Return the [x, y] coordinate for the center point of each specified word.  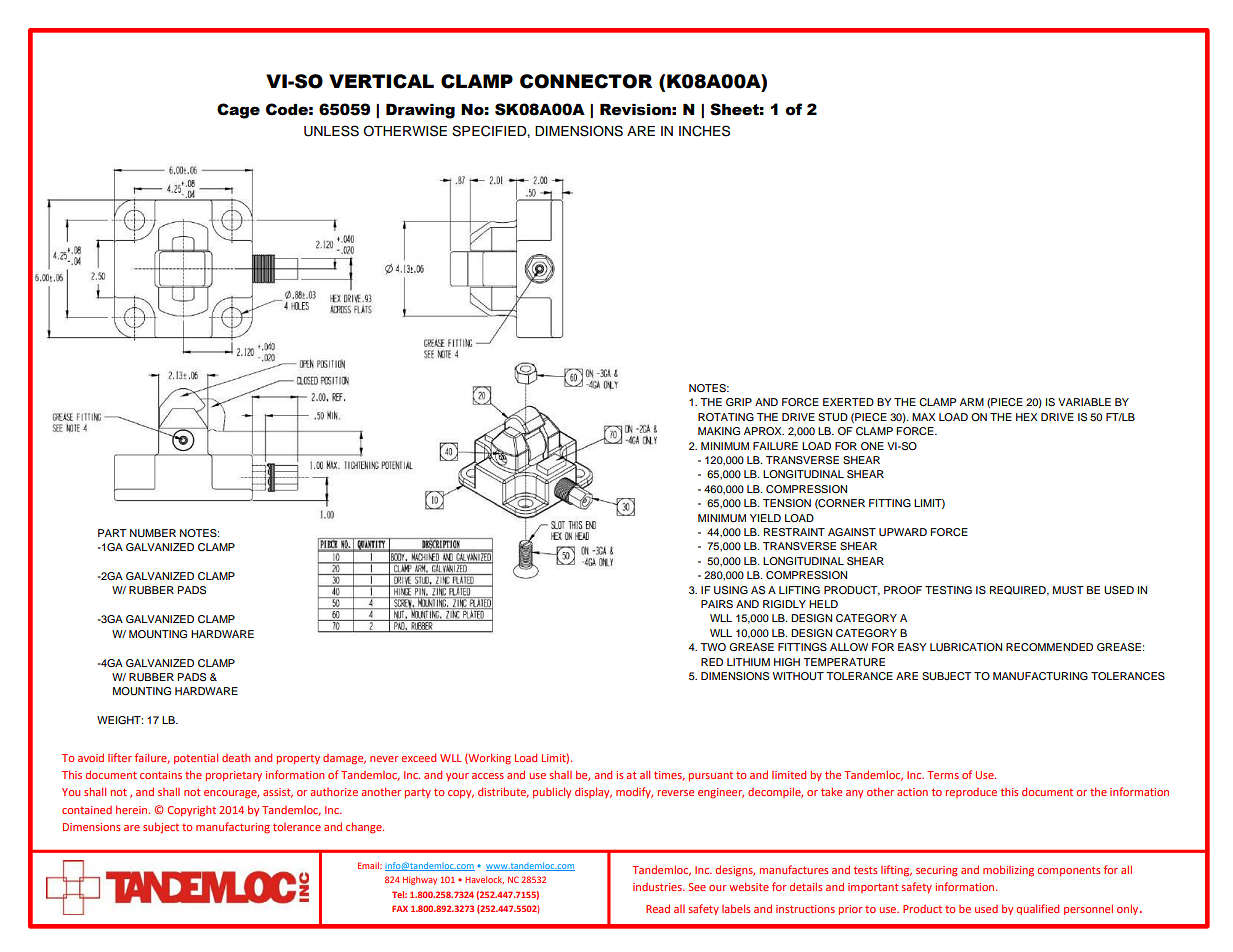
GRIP [739, 402]
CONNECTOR [586, 81]
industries [658, 887]
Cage [238, 111]
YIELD [765, 518]
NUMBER [153, 533]
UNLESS [331, 131]
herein [133, 809]
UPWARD [903, 532]
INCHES [704, 131]
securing [937, 871]
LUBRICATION [966, 647]
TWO [713, 647]
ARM [972, 402]
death [236, 758]
